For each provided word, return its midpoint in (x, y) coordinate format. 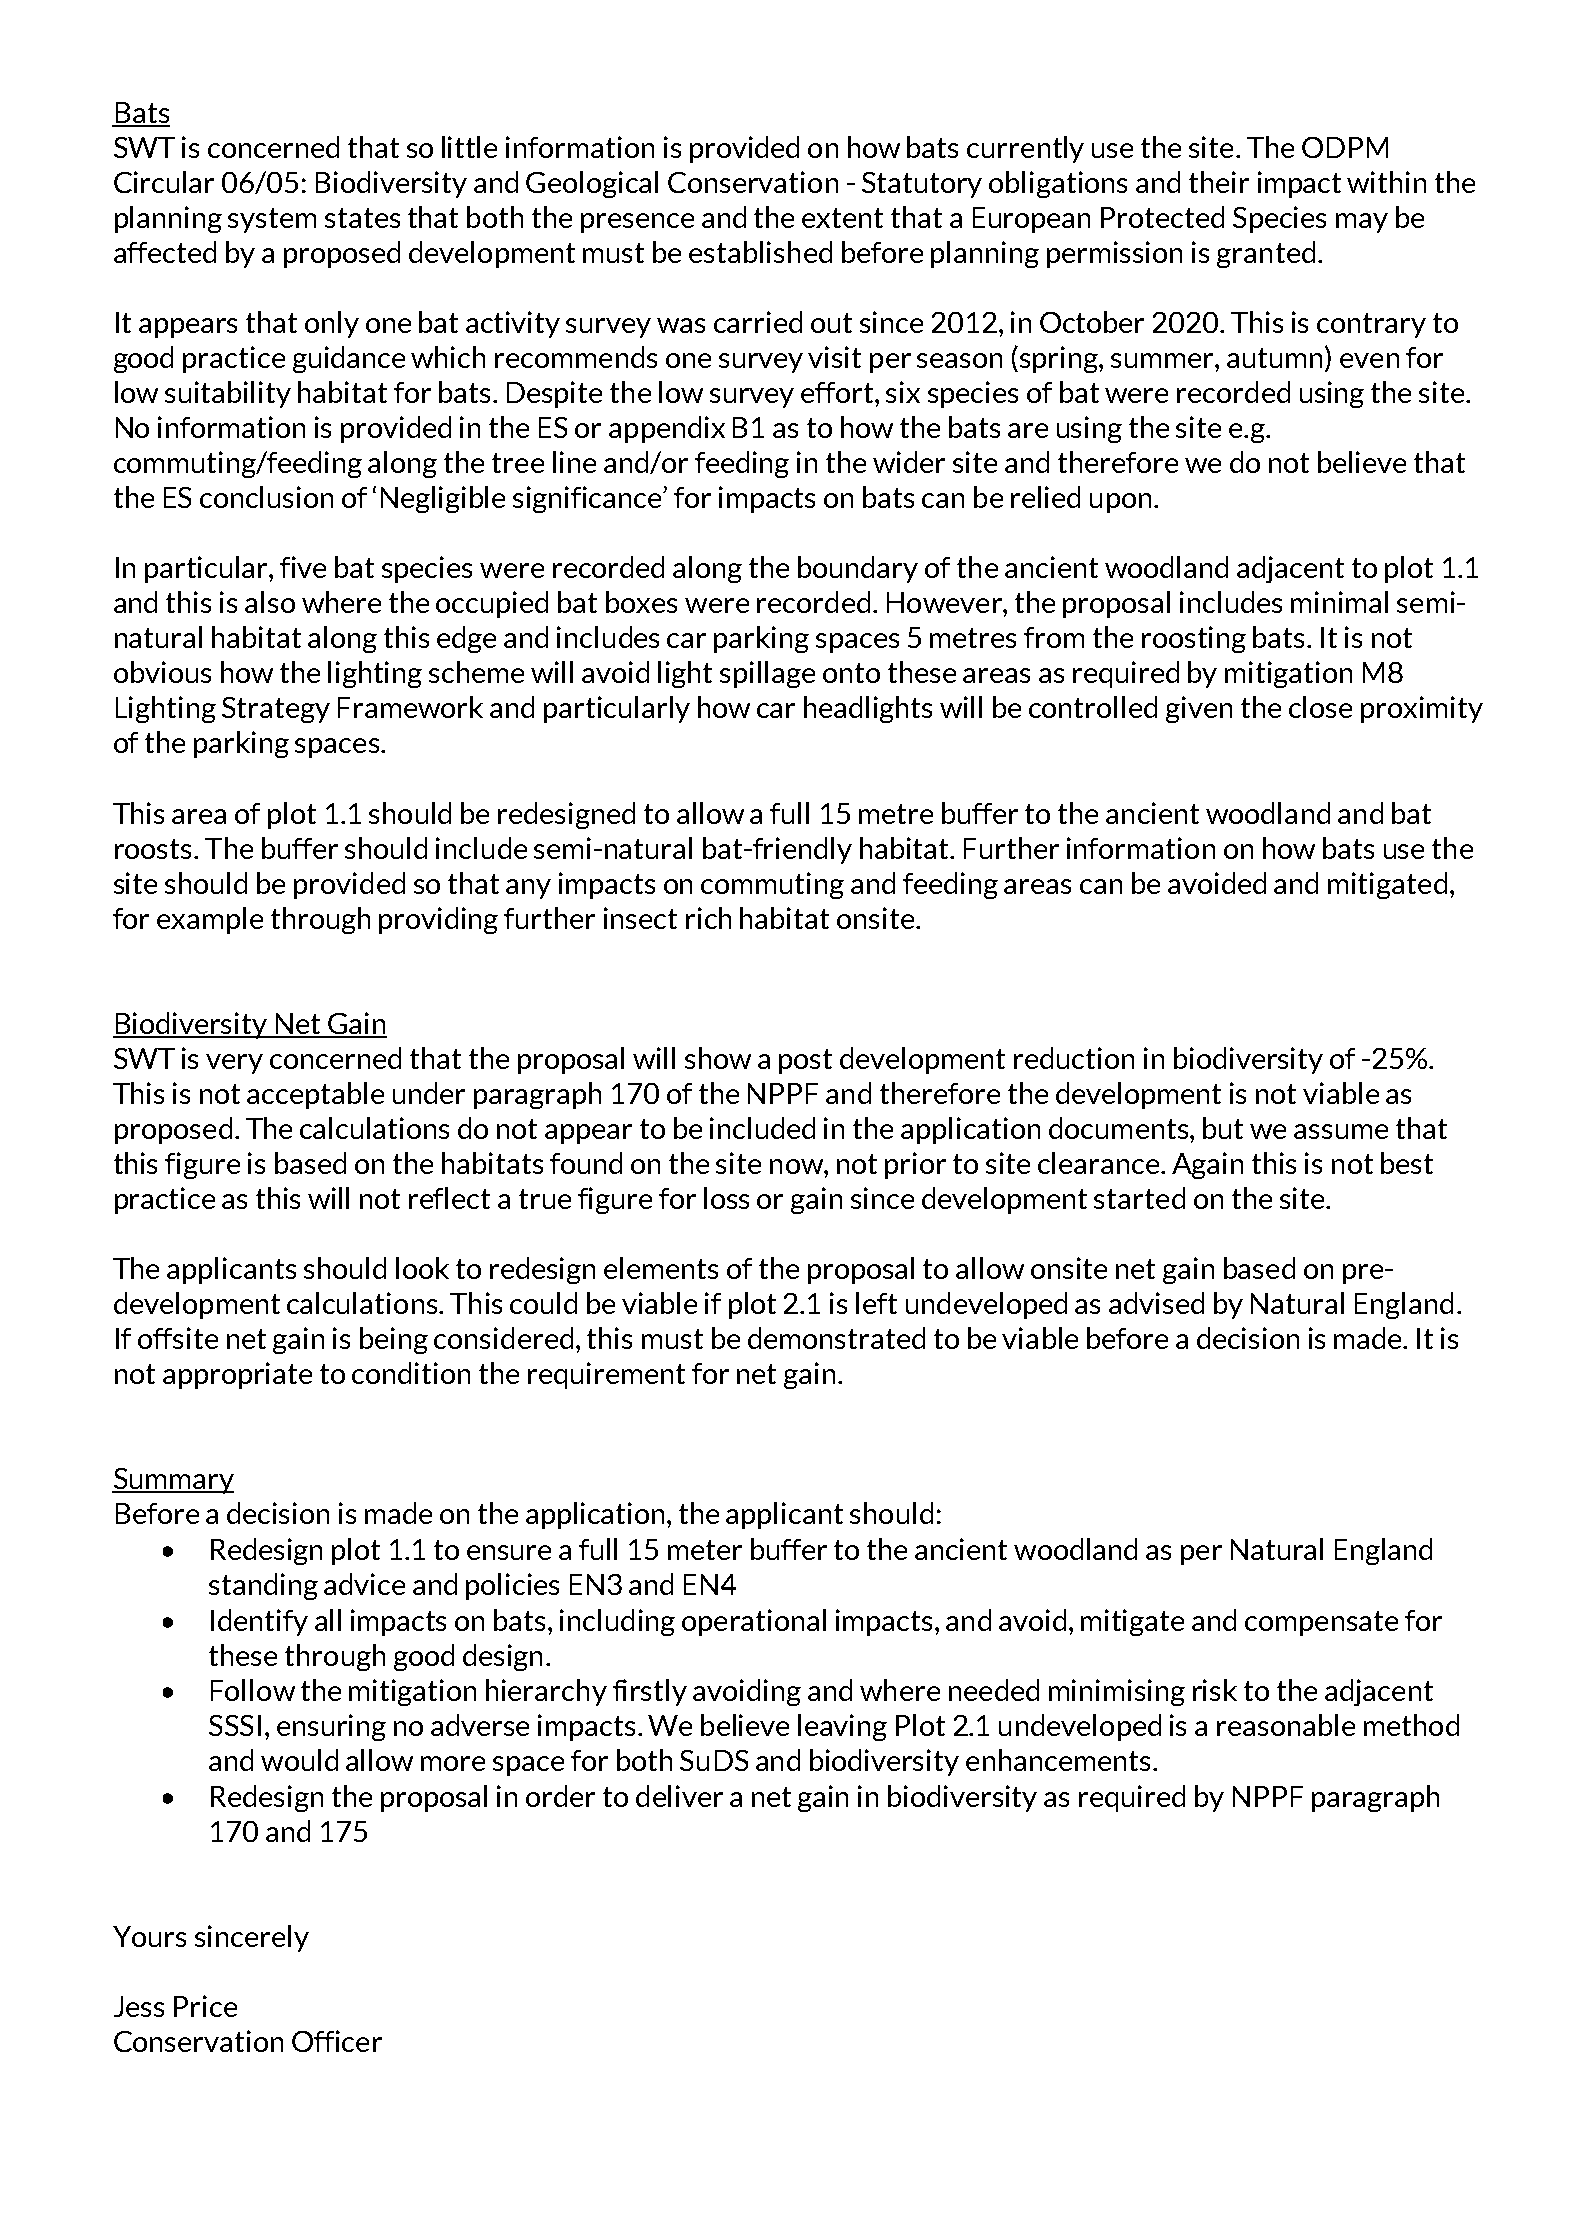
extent (842, 218)
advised (1156, 1303)
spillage (767, 674)
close (1320, 707)
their (1219, 182)
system (272, 220)
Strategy (276, 710)
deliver (679, 1796)
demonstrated (836, 1338)
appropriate (237, 1375)
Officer (337, 2041)
